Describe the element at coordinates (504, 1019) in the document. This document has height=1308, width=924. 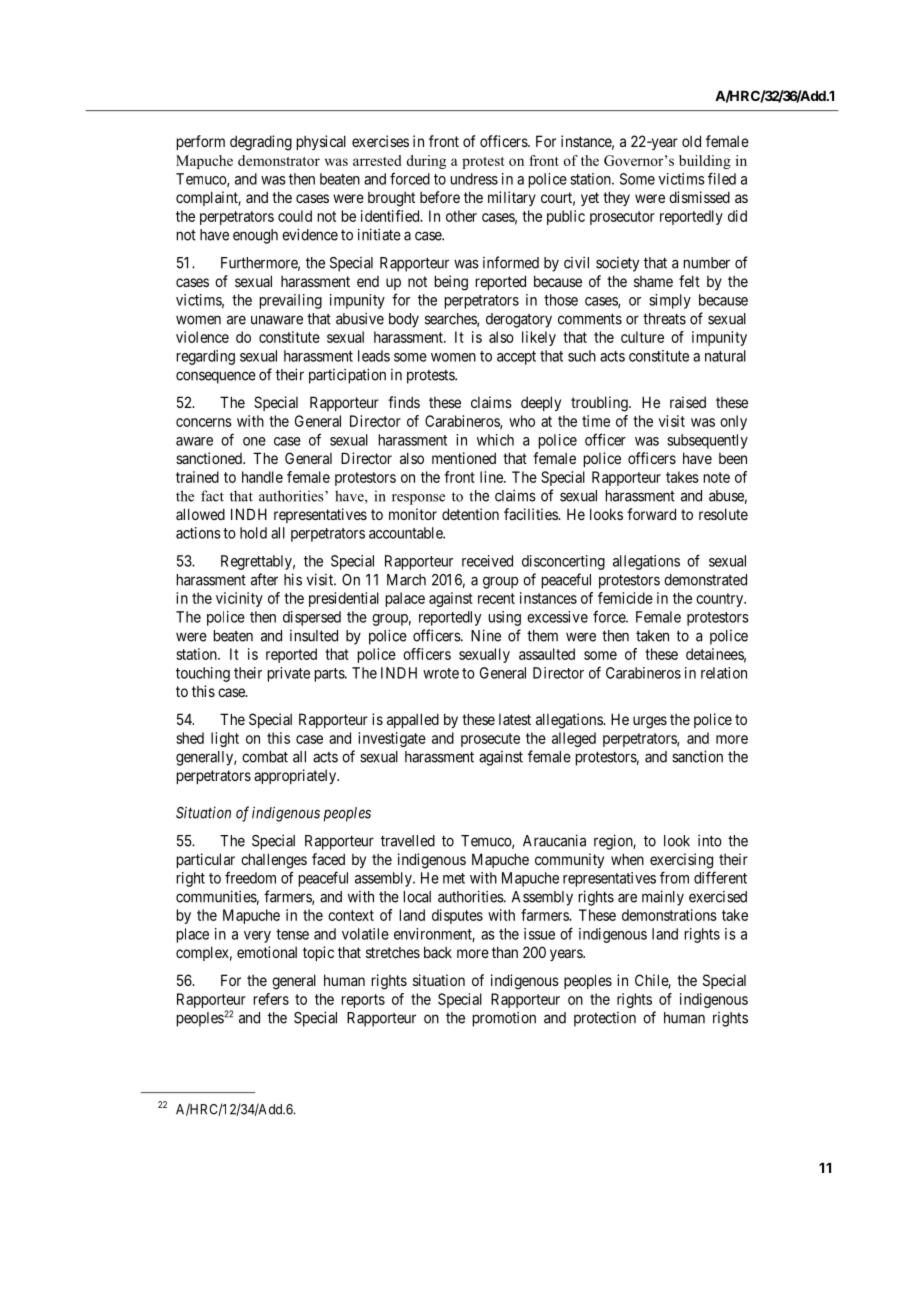
I see `promotion` at that location.
